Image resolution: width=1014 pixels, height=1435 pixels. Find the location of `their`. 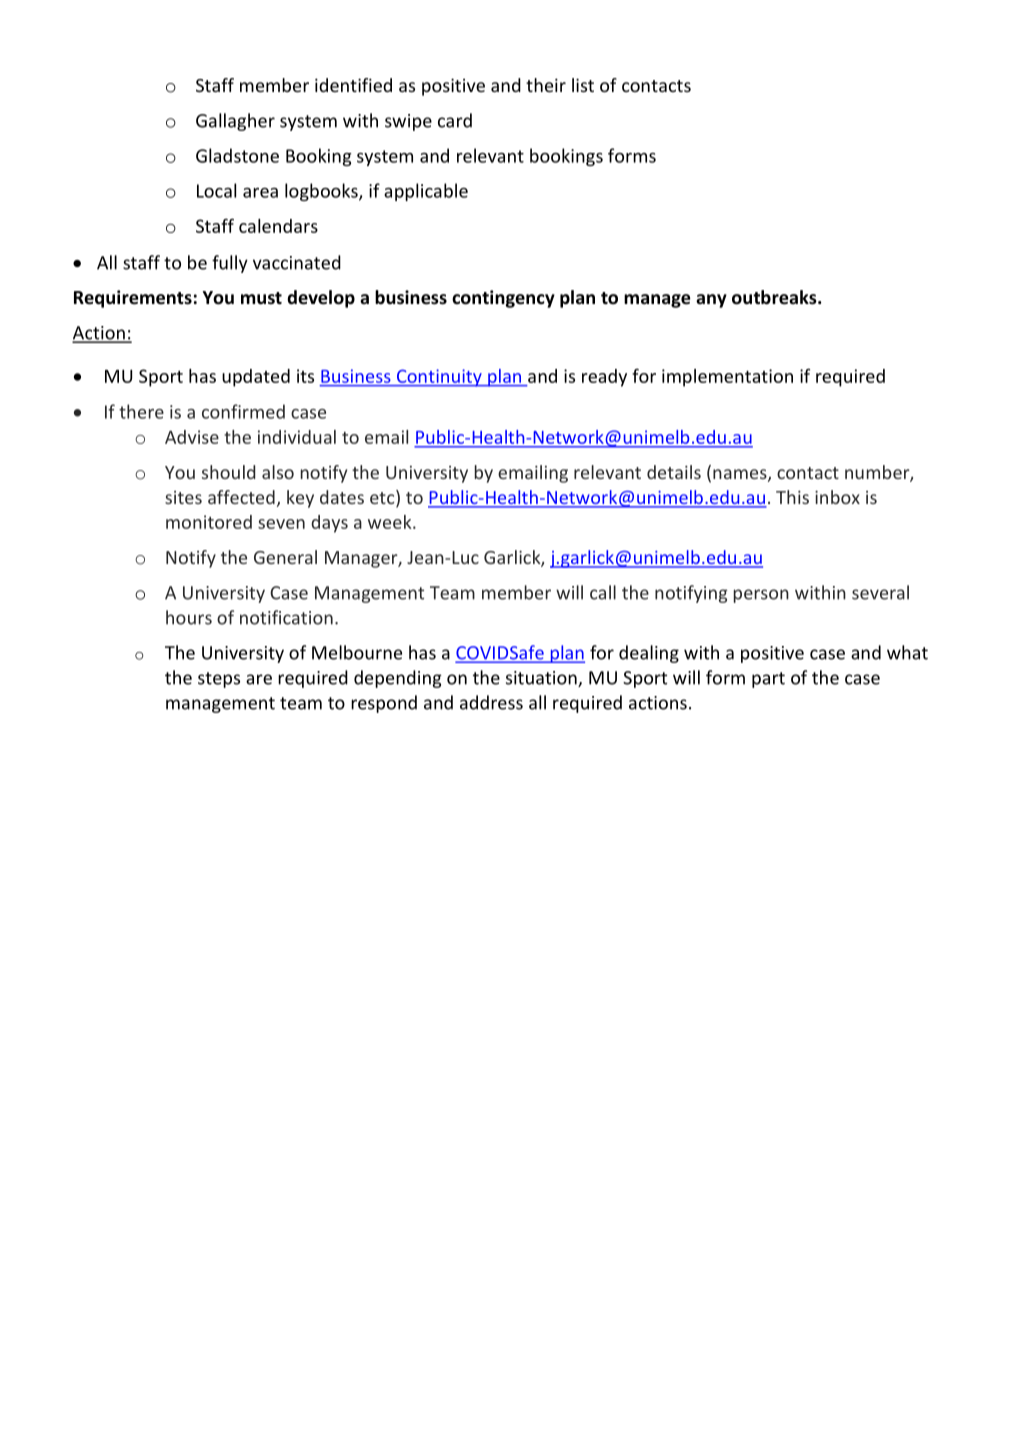

their is located at coordinates (546, 85).
